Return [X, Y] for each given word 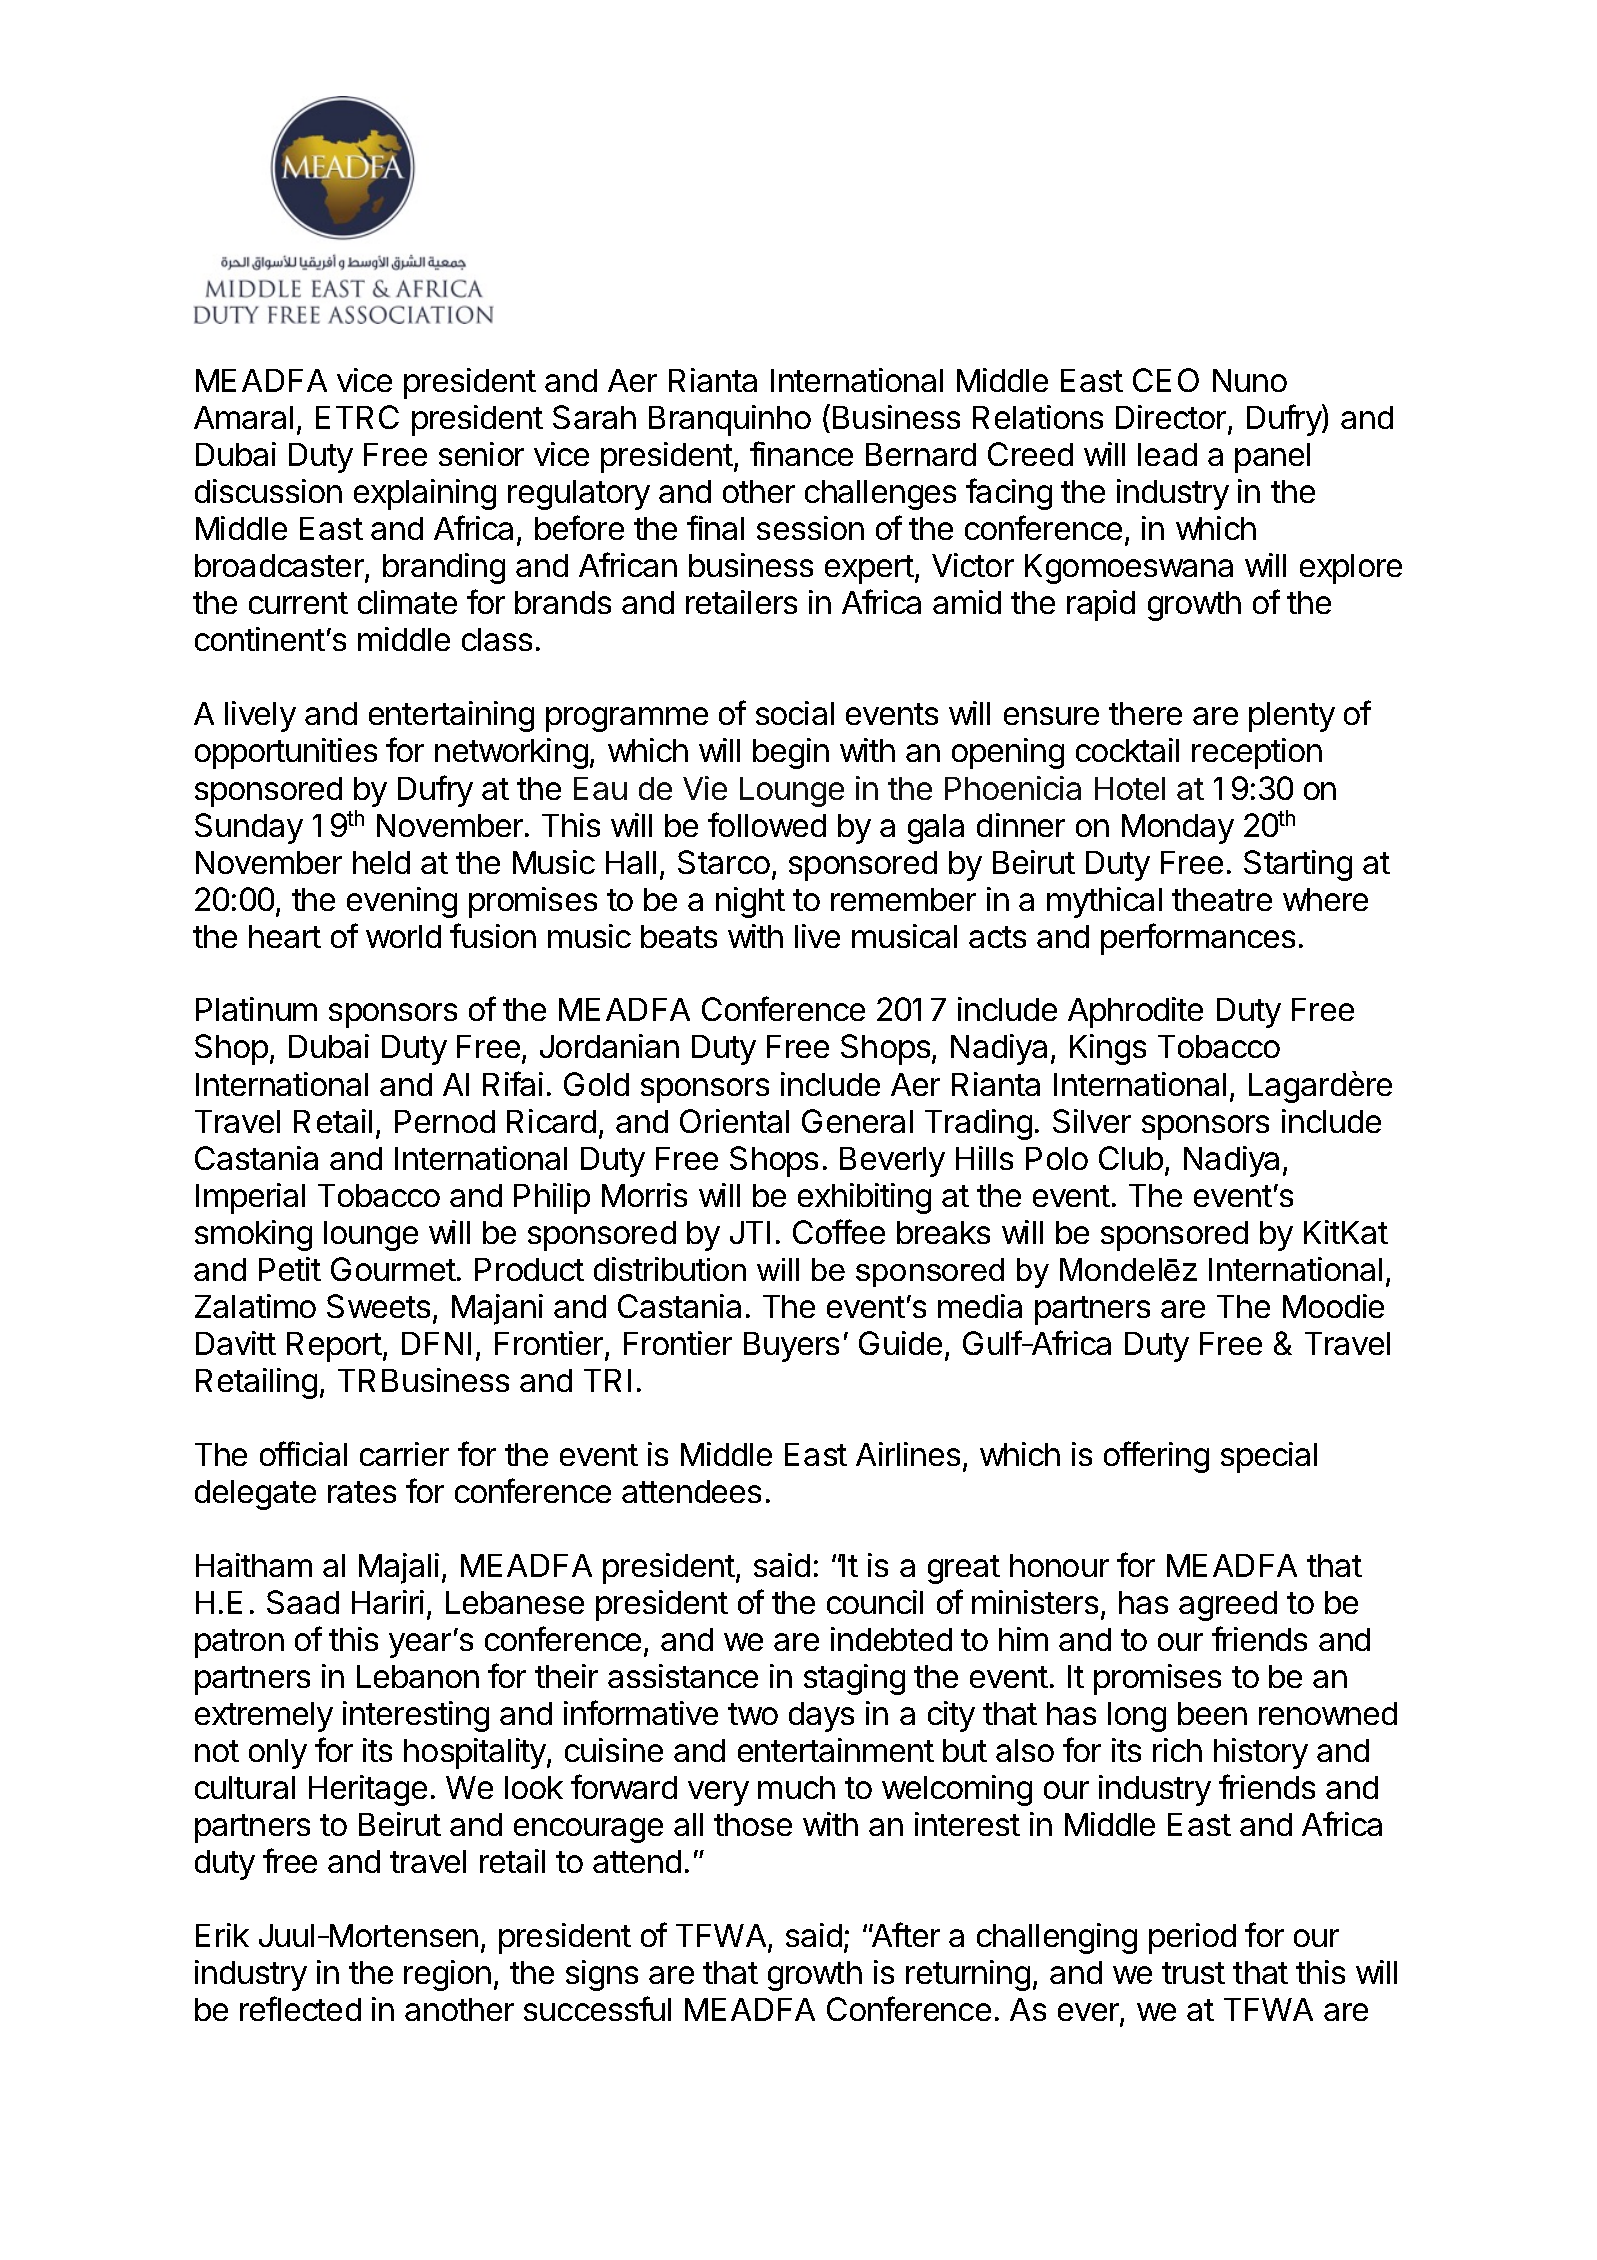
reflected [300, 2008]
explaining [425, 494]
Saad [303, 1602]
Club [1131, 1158]
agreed [1228, 1606]
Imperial [250, 1198]
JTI [750, 1232]
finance [801, 453]
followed [767, 824]
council [875, 1602]
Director [1172, 419]
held [381, 862]
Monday [1178, 829]
